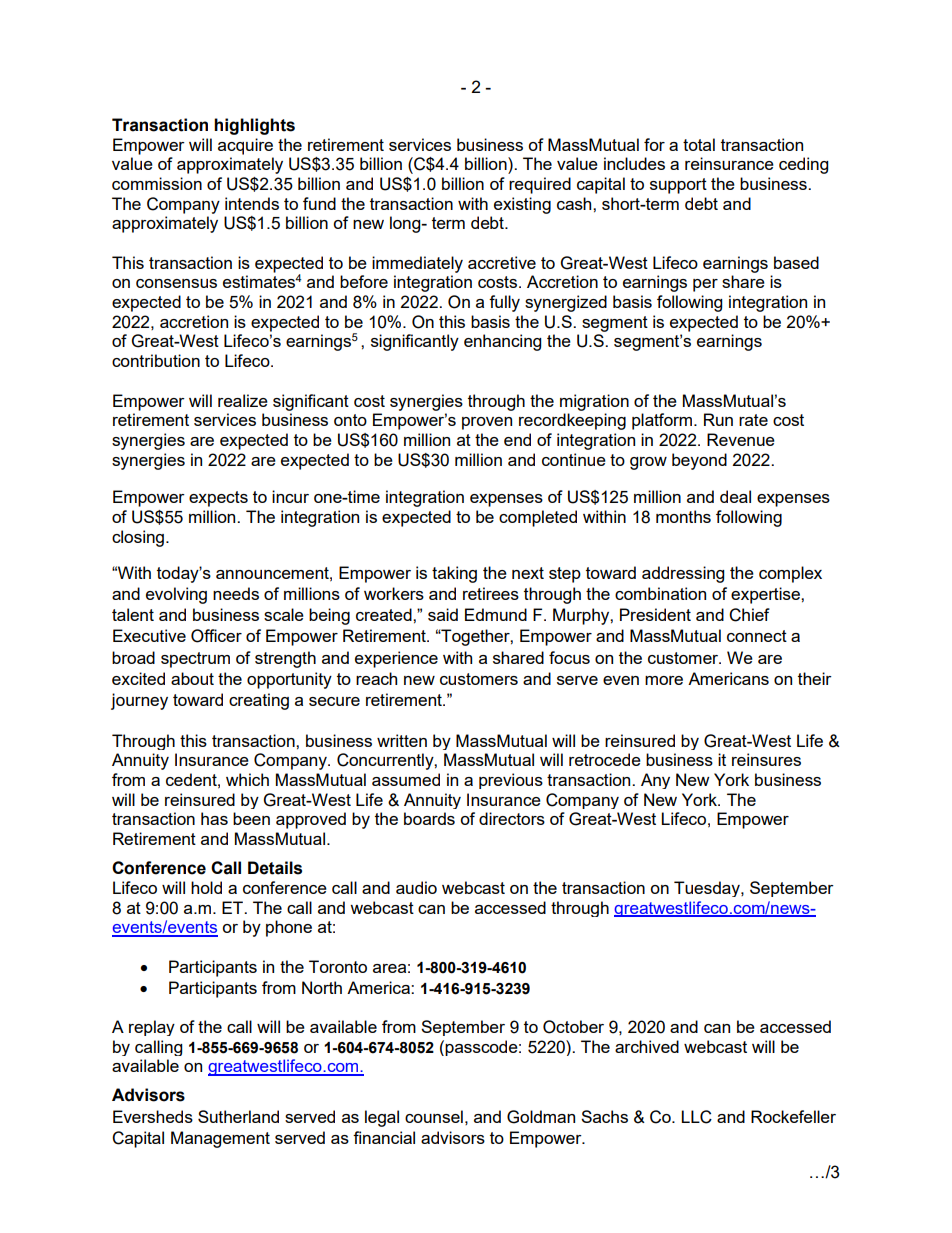  Describe the element at coordinates (540, 185) in the screenshot. I see `required` at that location.
